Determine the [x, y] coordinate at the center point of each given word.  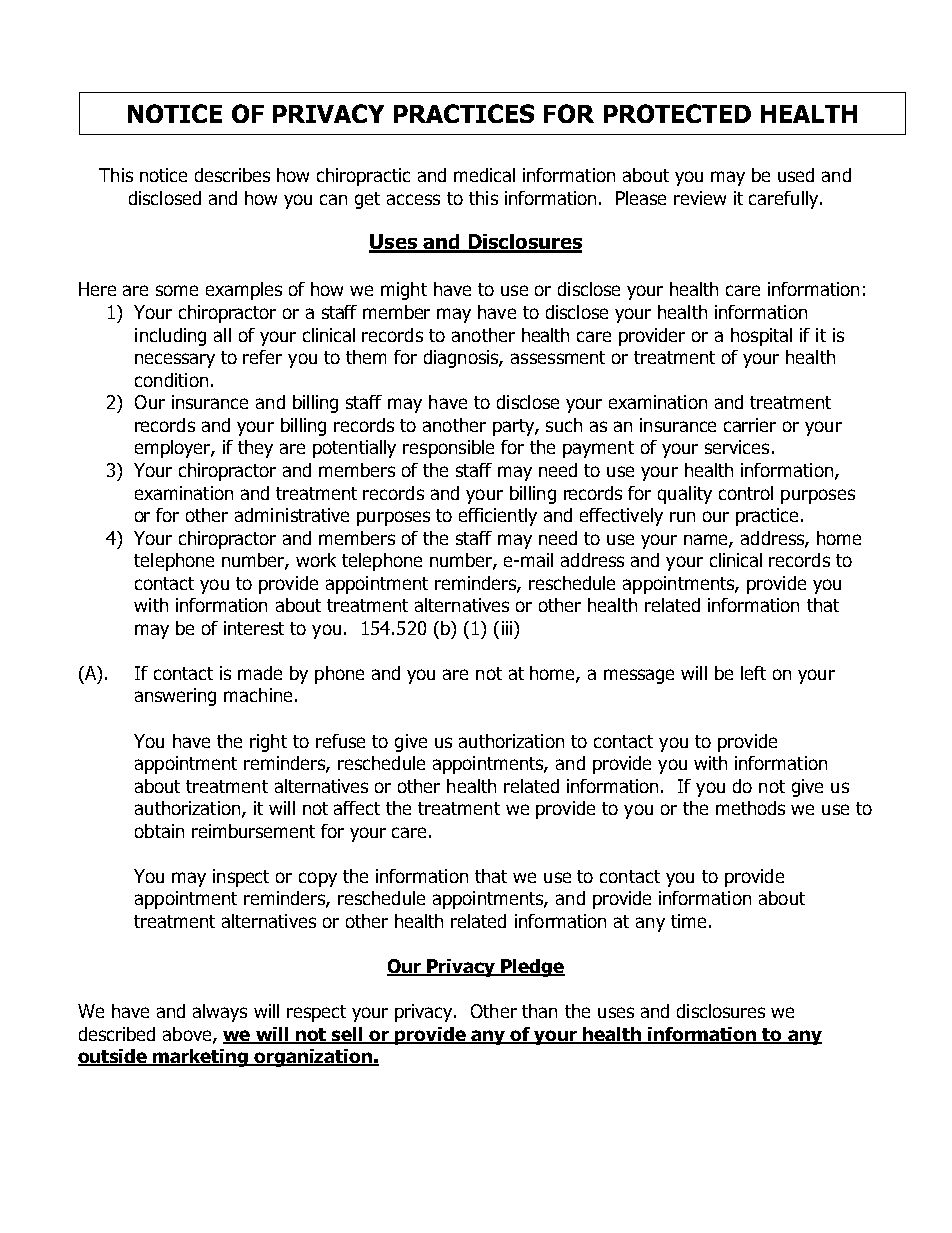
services [737, 447]
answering [175, 697]
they [255, 449]
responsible [448, 449]
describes [232, 175]
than [539, 1011]
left [753, 673]
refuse [340, 741]
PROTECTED [677, 113]
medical [484, 175]
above [188, 1035]
